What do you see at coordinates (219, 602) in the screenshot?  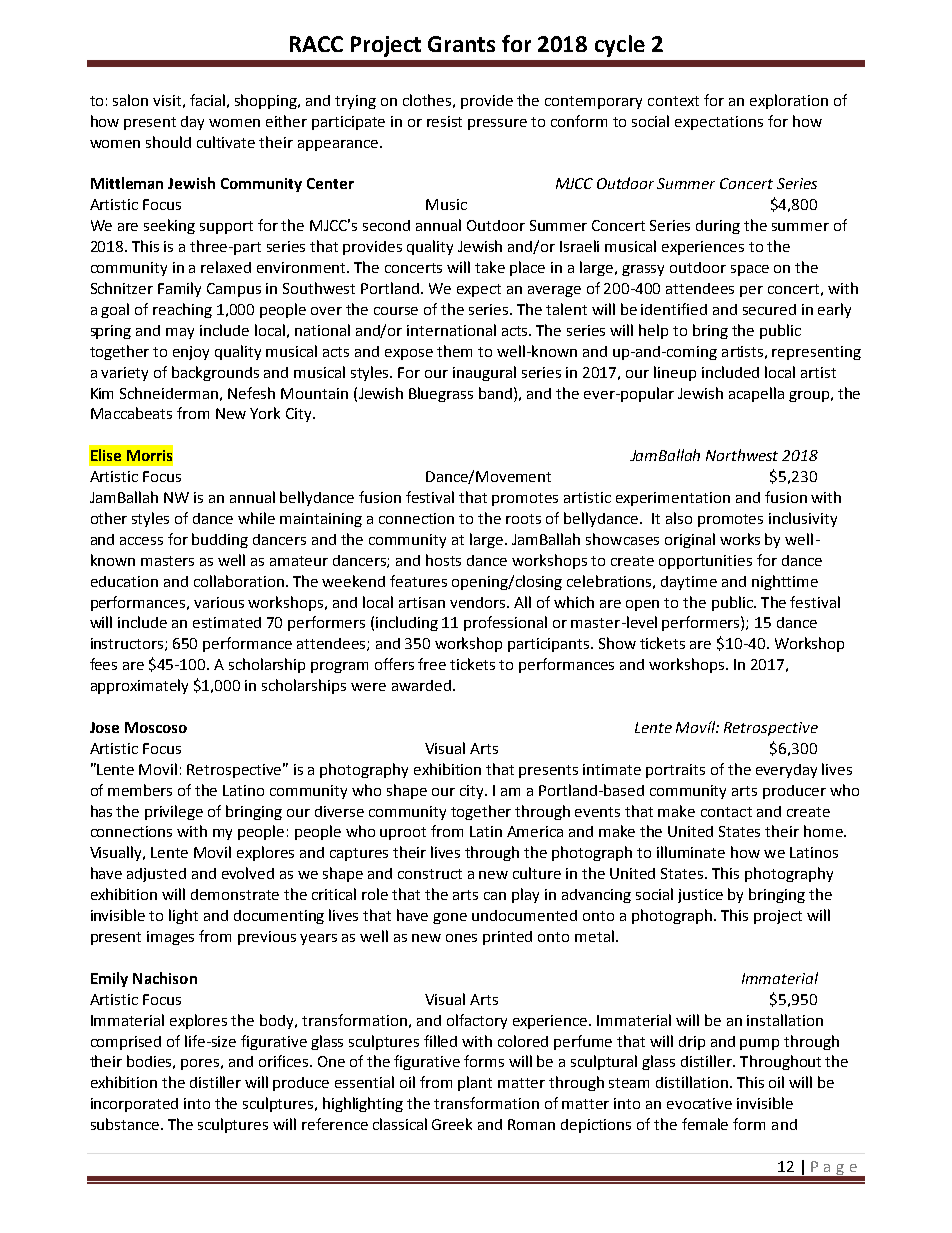 I see `various` at bounding box center [219, 602].
